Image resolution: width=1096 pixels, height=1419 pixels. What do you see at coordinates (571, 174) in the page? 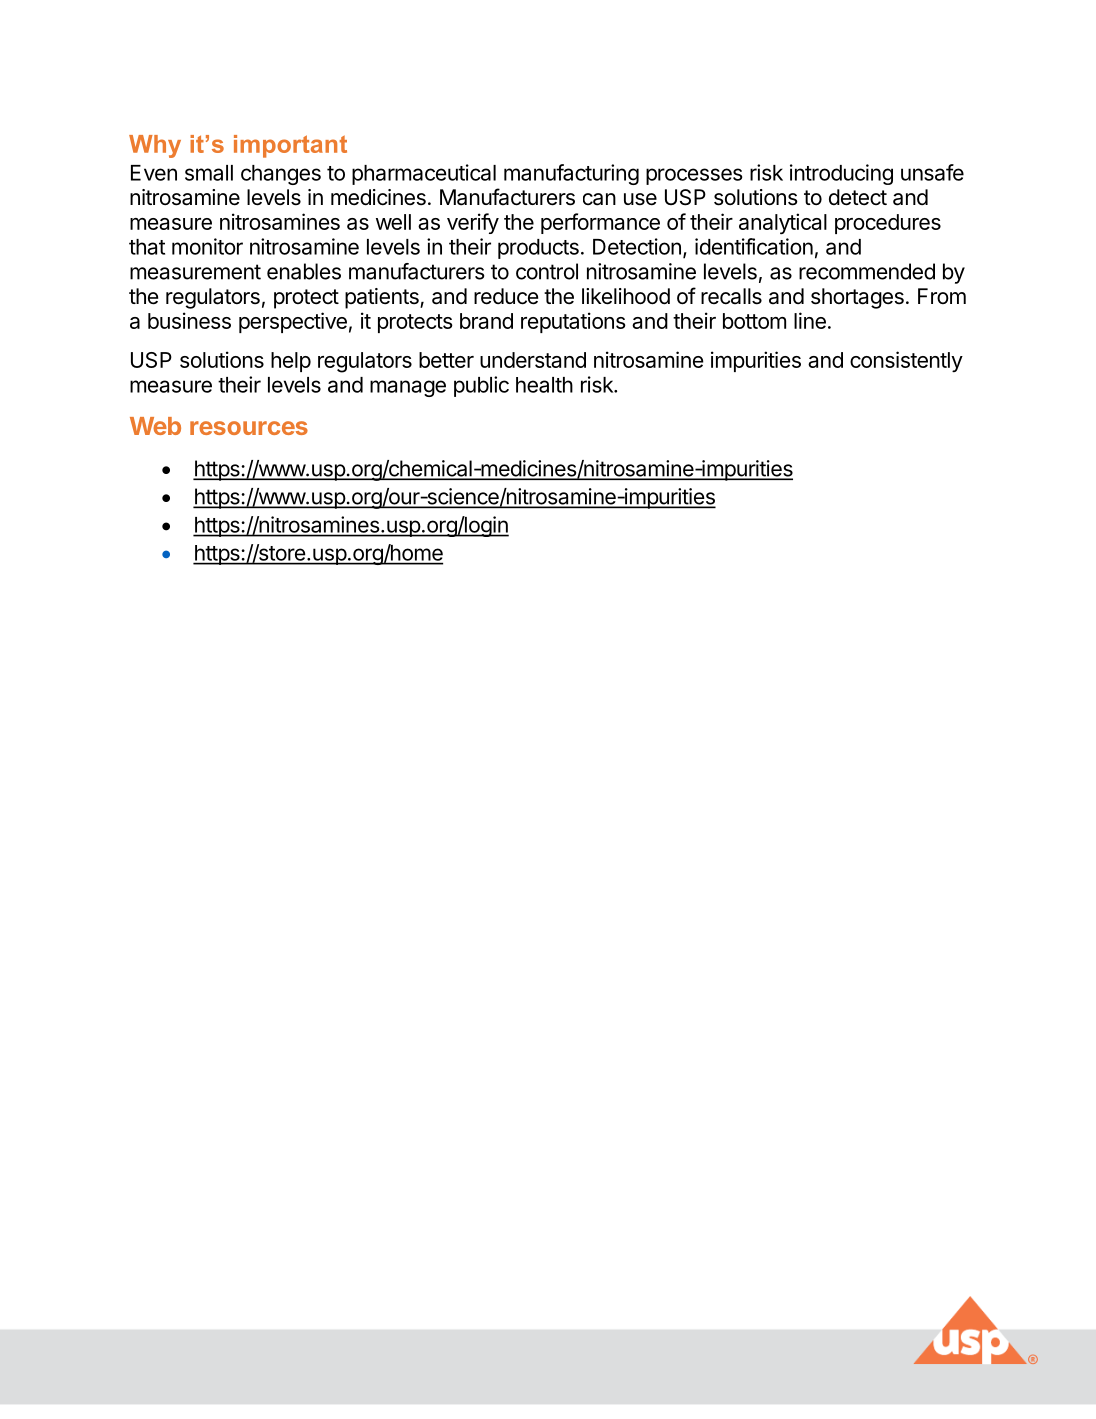
I see `manufacturing` at bounding box center [571, 174].
